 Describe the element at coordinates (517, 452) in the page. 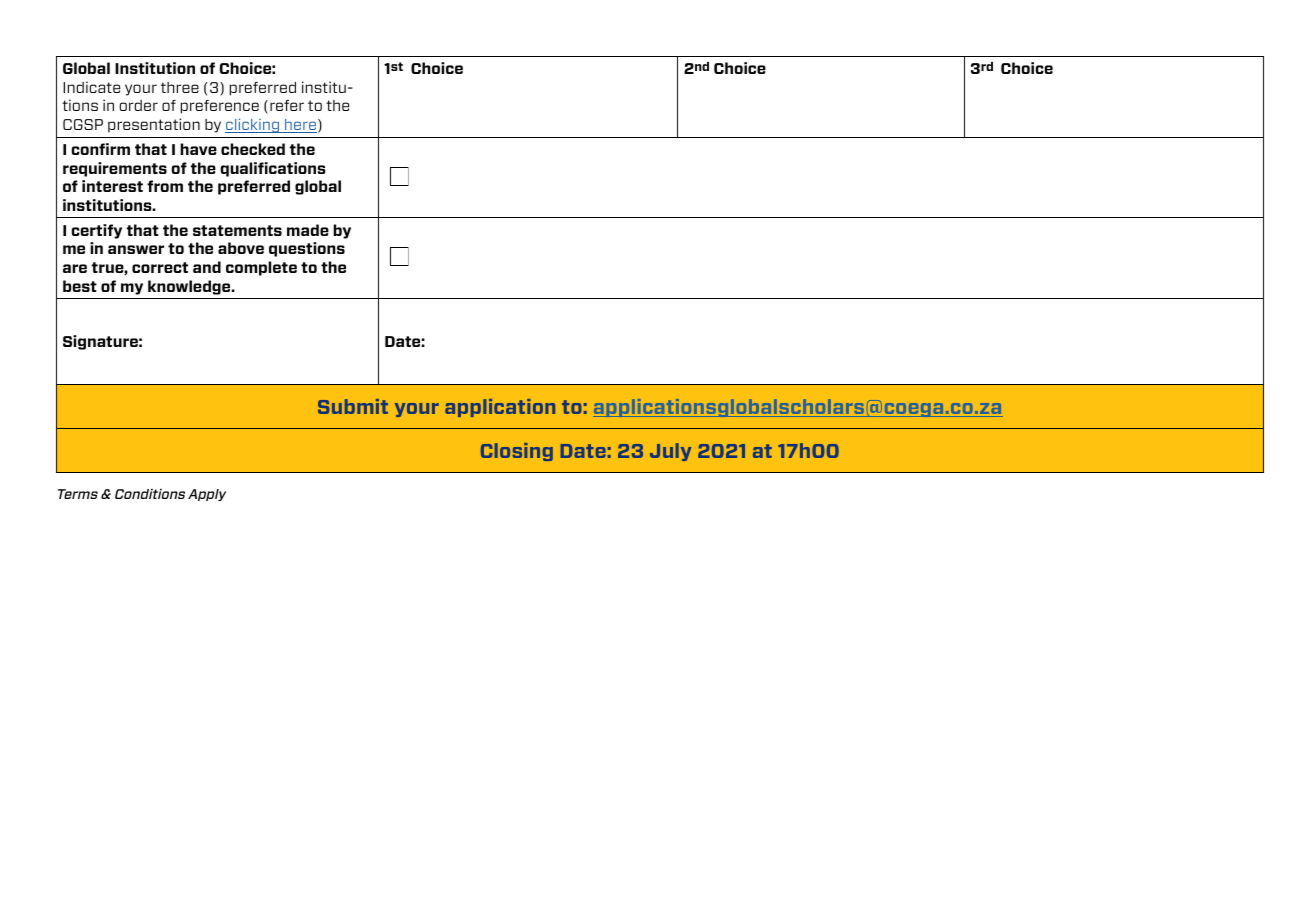

I see `Closing` at that location.
